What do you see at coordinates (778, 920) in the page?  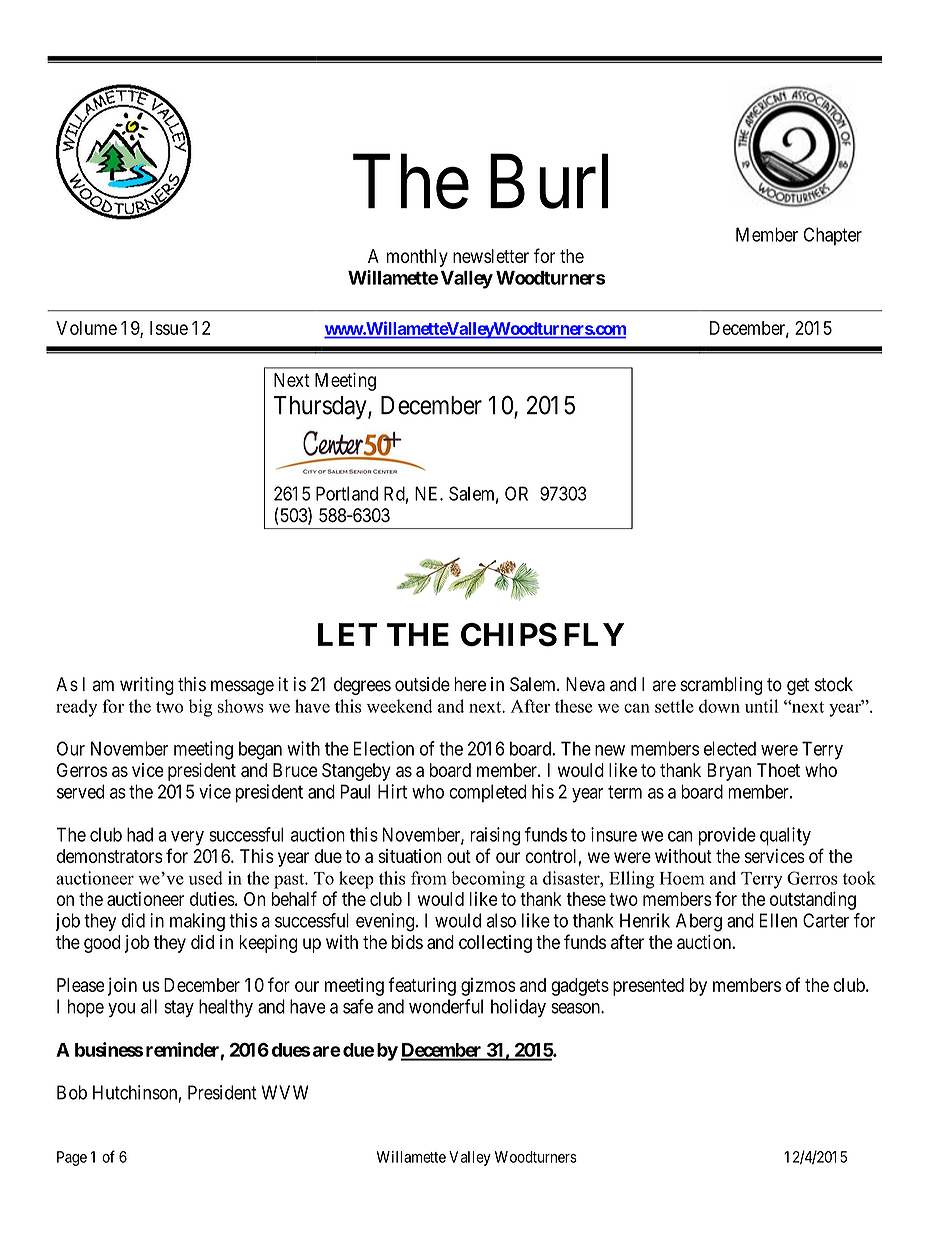 I see `Ellen` at bounding box center [778, 920].
